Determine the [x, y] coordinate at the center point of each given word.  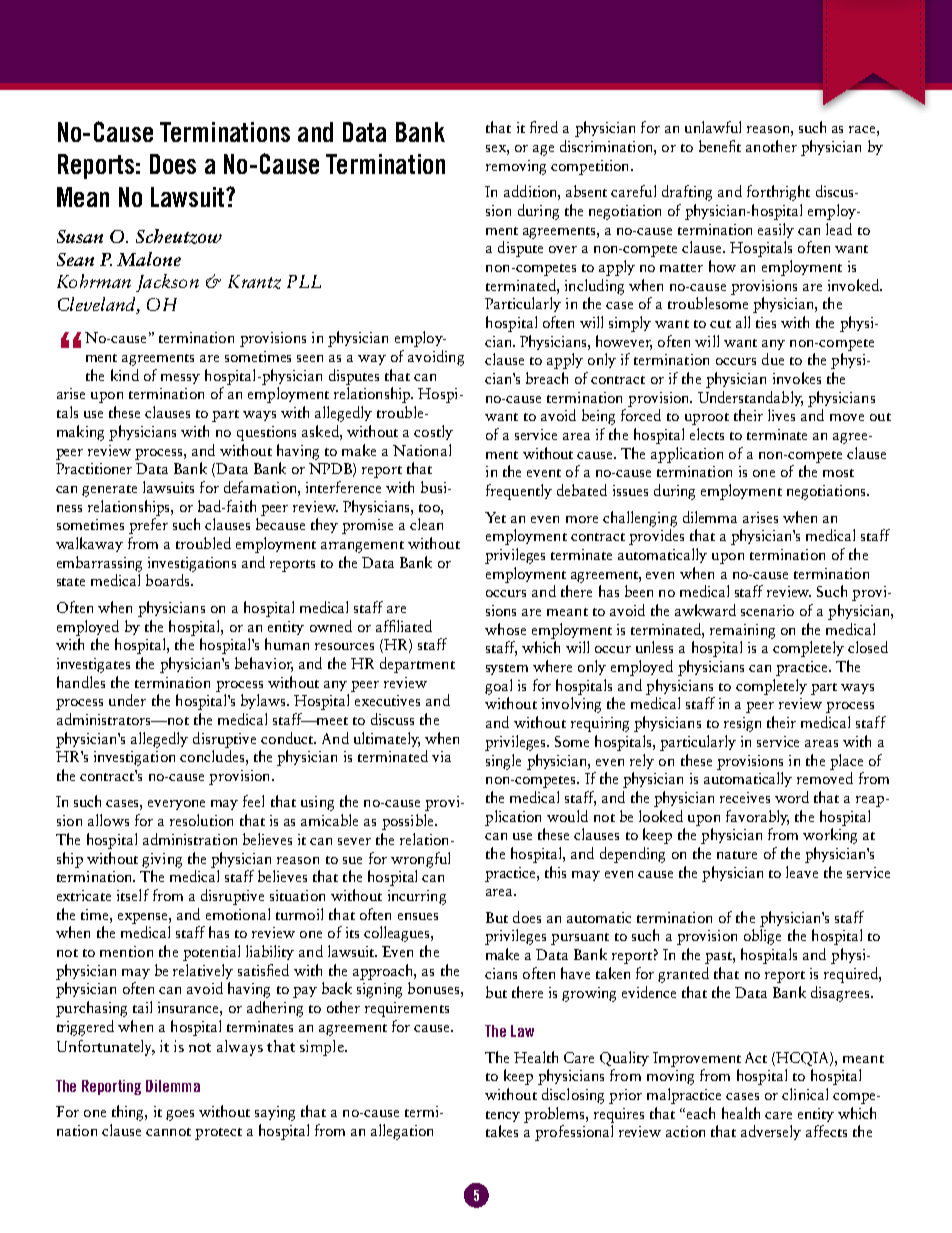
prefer [148, 526]
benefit [720, 146]
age [543, 150]
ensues [418, 916]
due [773, 359]
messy [180, 379]
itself [133, 895]
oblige [762, 937]
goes [180, 1115]
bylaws [264, 701]
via [441, 756]
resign [742, 724]
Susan [80, 236]
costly [433, 432]
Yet [495, 517]
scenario [767, 610]
